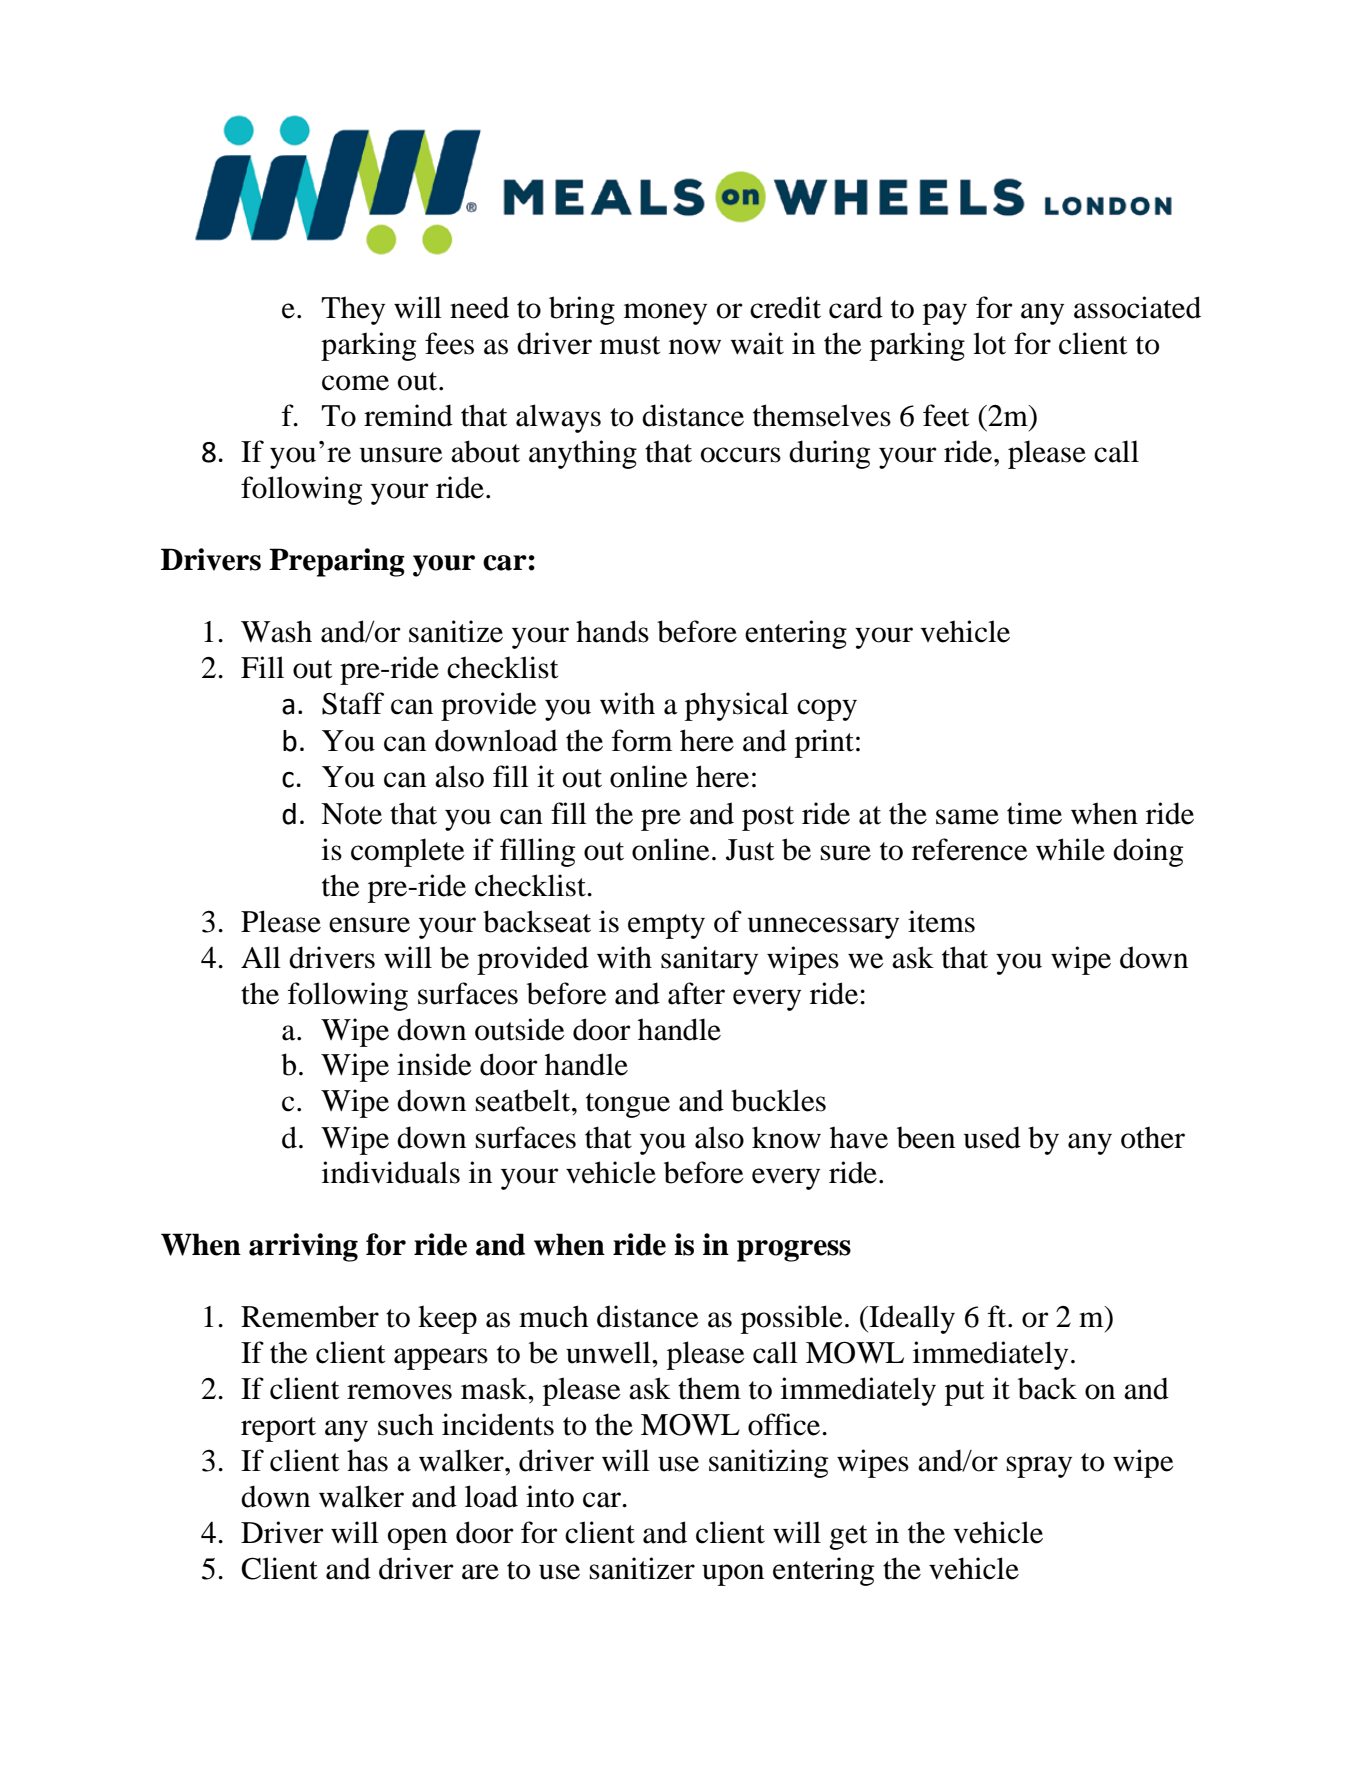  Describe the element at coordinates (417, 1539) in the screenshot. I see `open` at that location.
